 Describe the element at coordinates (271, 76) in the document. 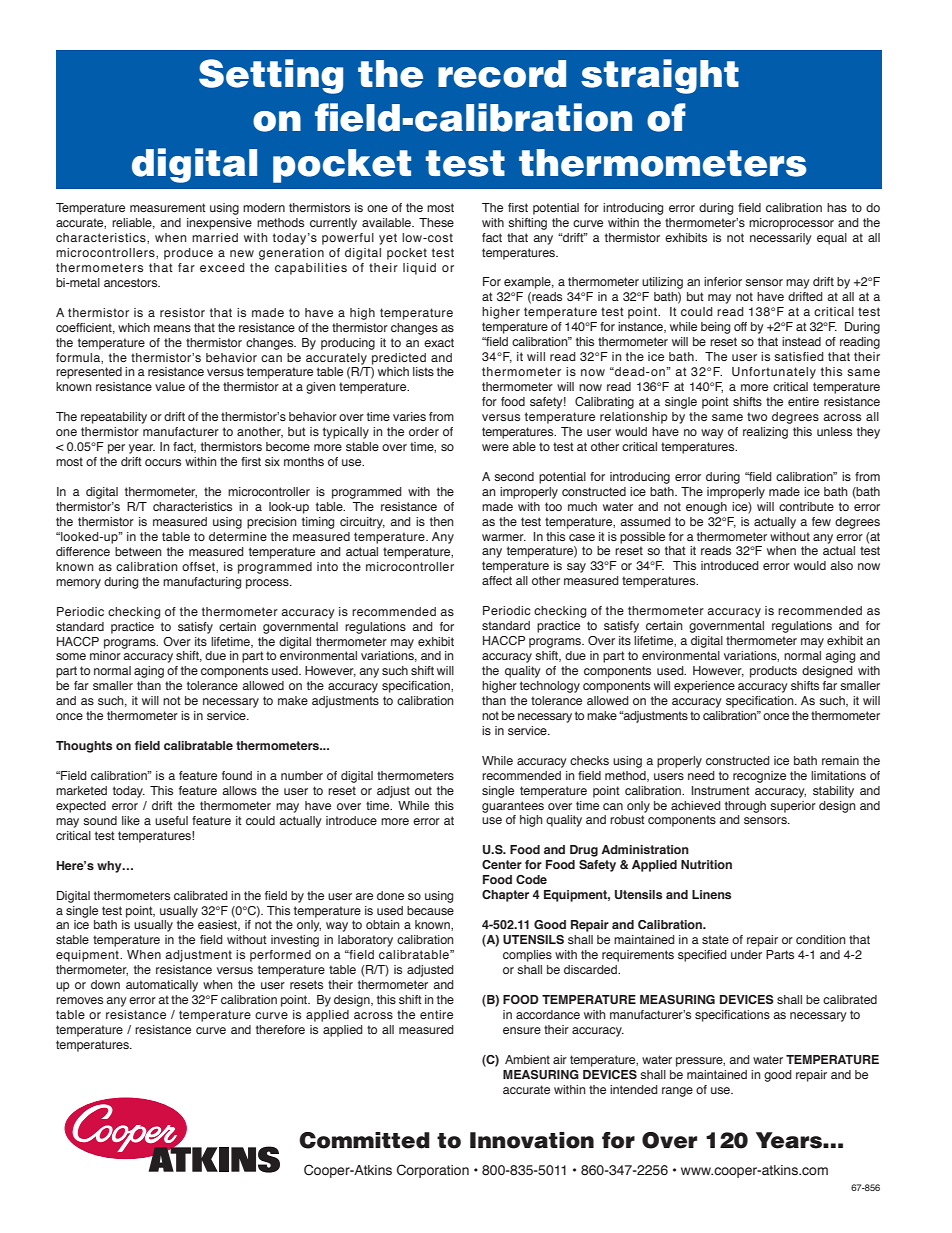

I see `Setting` at that location.
